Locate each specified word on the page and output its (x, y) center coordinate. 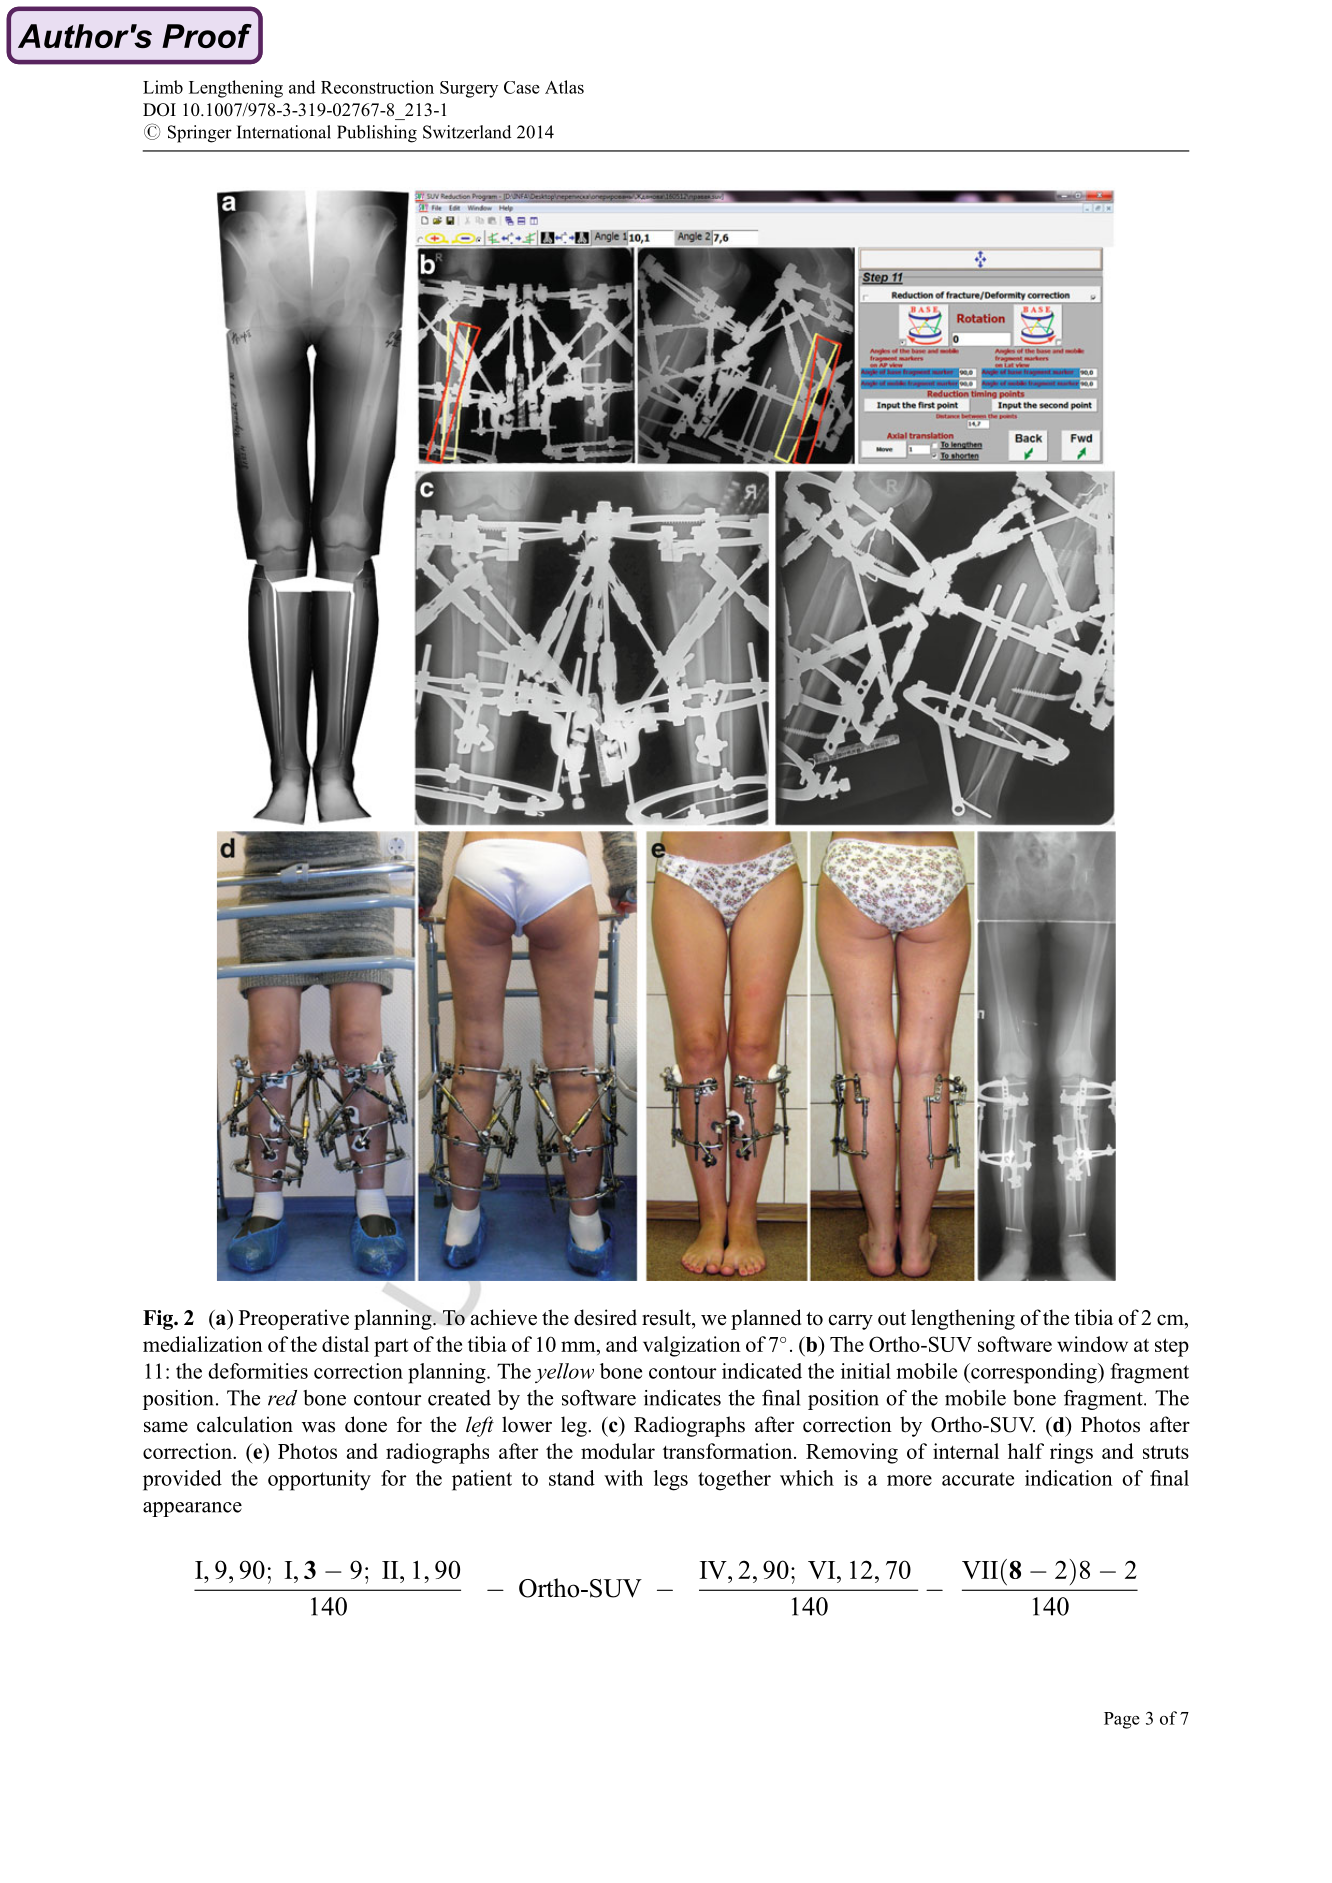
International (284, 132)
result (667, 1317)
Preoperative (294, 1319)
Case (522, 87)
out (892, 1319)
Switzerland (467, 132)
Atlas (564, 87)
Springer (200, 134)
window (1092, 1344)
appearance (192, 1509)
